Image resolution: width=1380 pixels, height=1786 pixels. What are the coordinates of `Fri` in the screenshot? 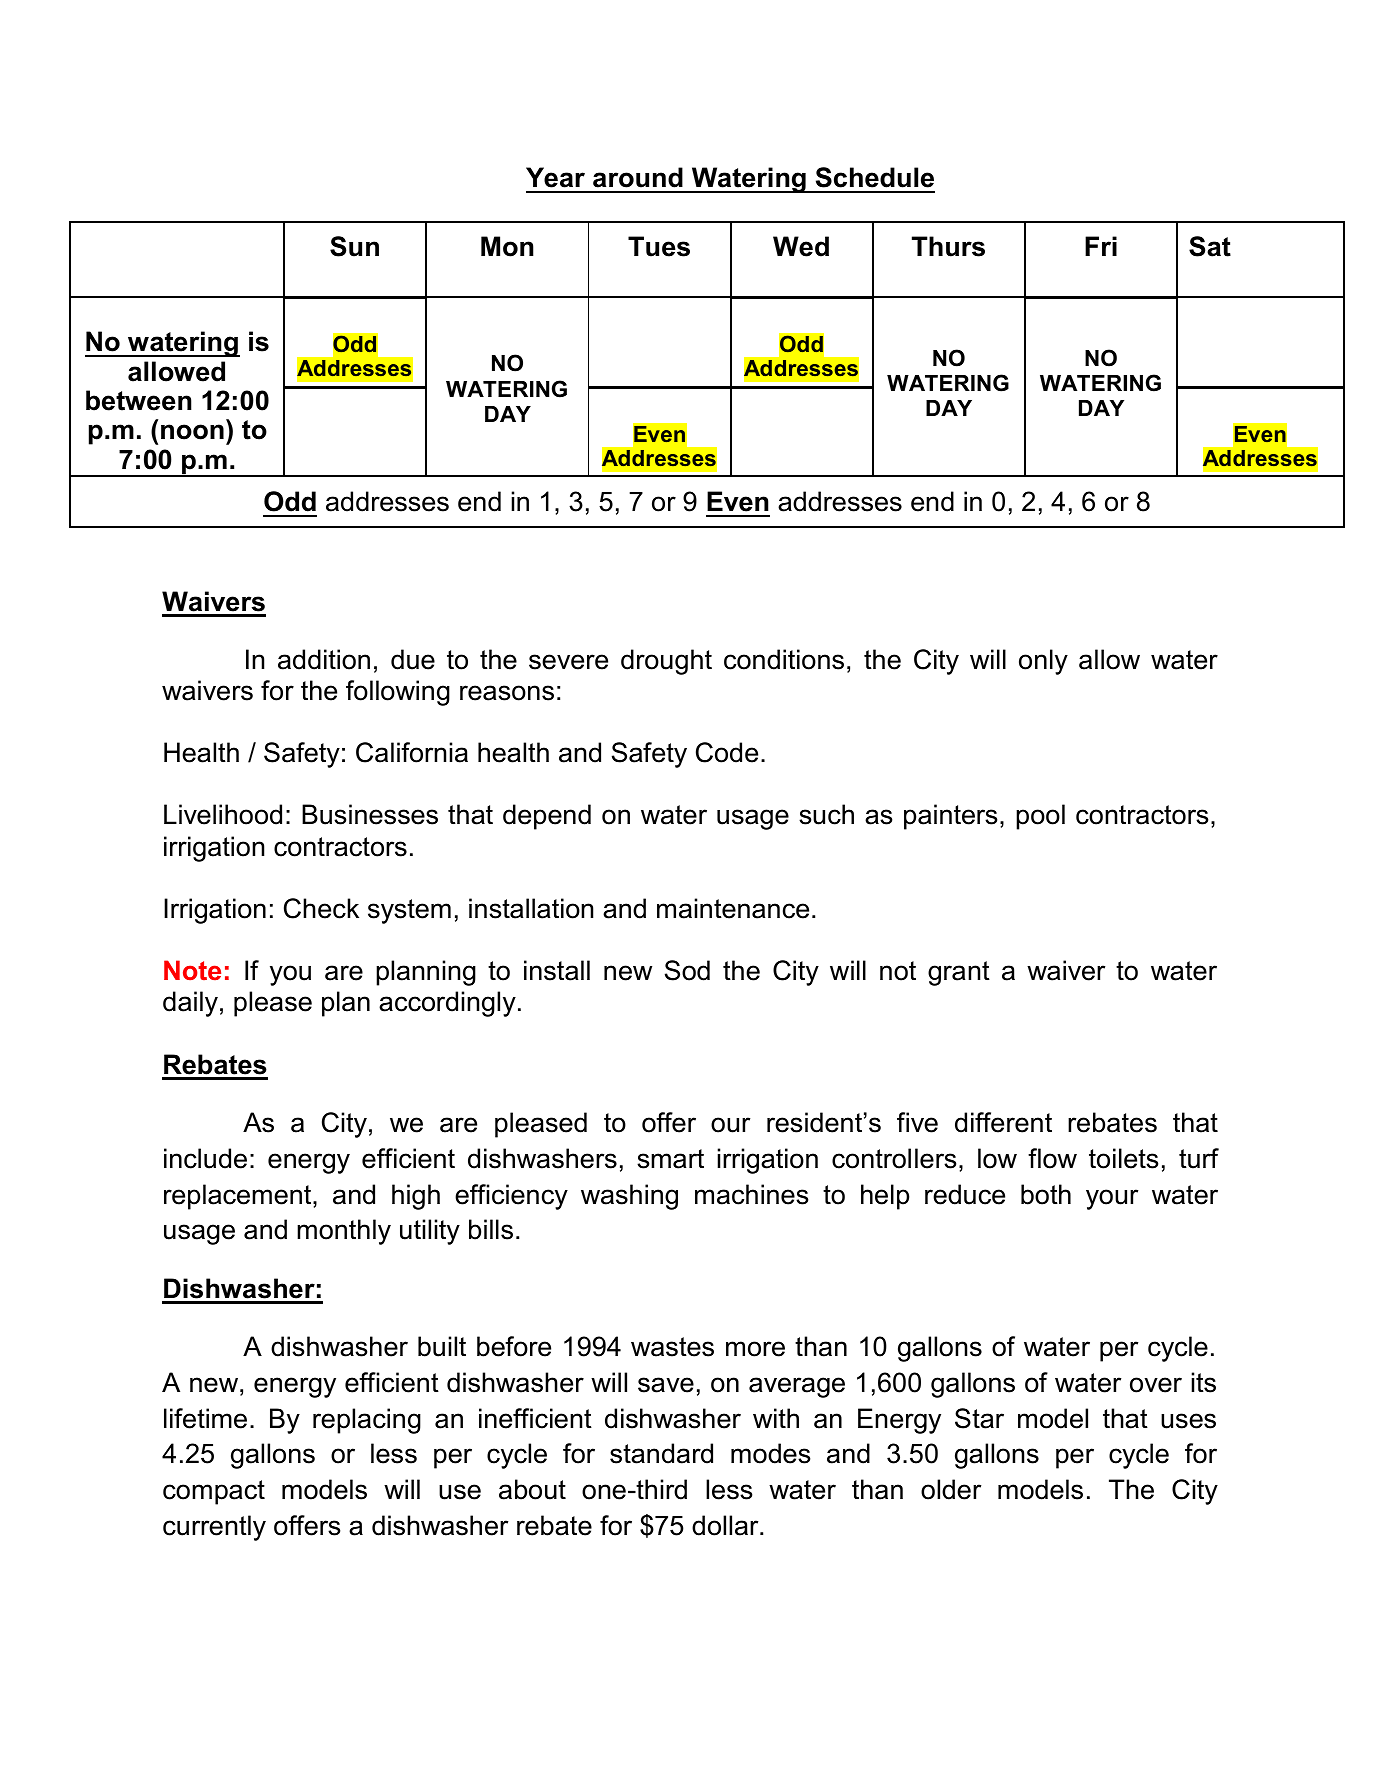 It's located at (1101, 246).
